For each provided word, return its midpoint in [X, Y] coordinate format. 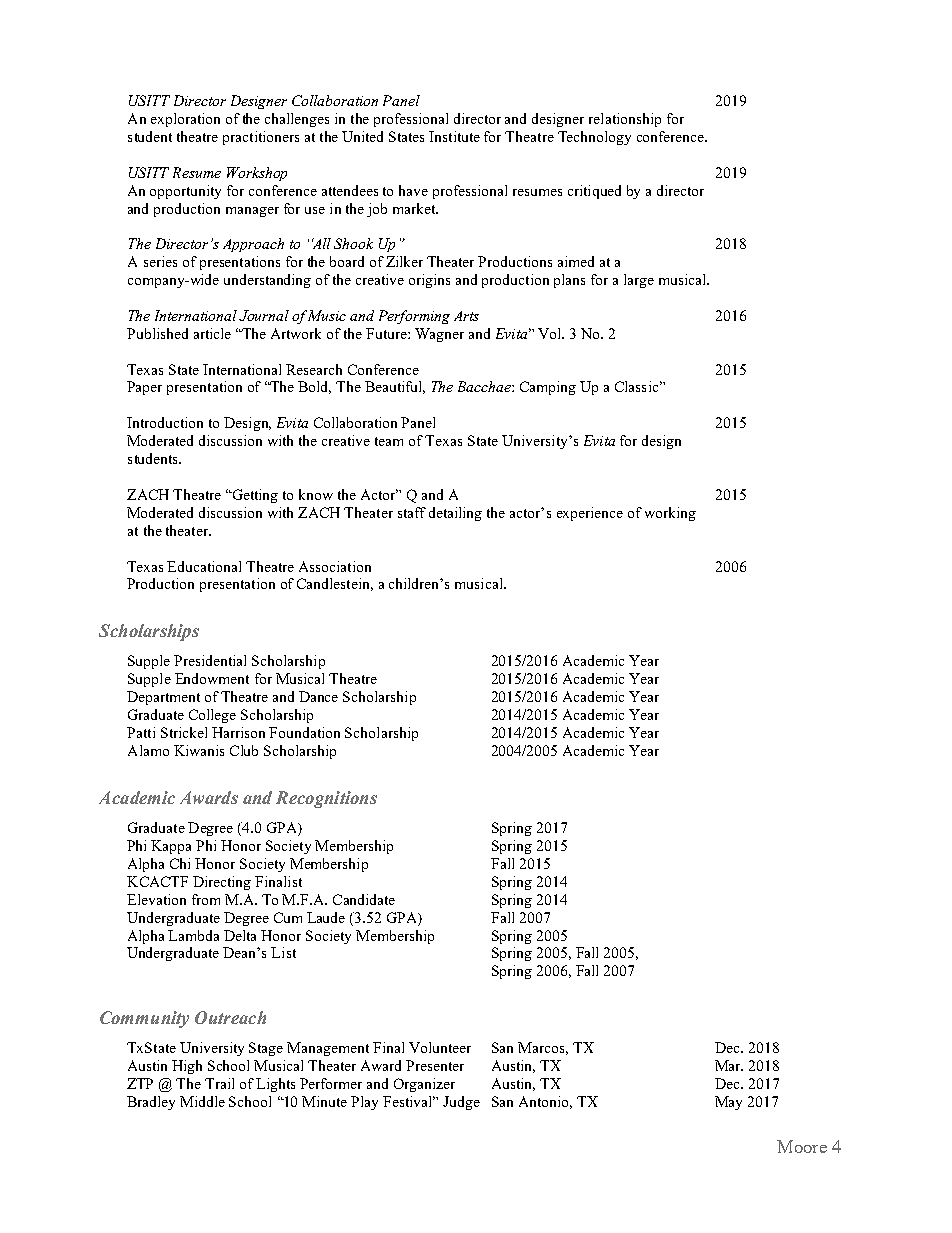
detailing [455, 514]
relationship [625, 120]
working [670, 514]
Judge [461, 1103]
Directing [222, 883]
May [728, 1103]
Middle [202, 1101]
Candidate [364, 899]
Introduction [165, 422]
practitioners [261, 138]
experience [590, 514]
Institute [454, 136]
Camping [548, 388]
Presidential [210, 660]
